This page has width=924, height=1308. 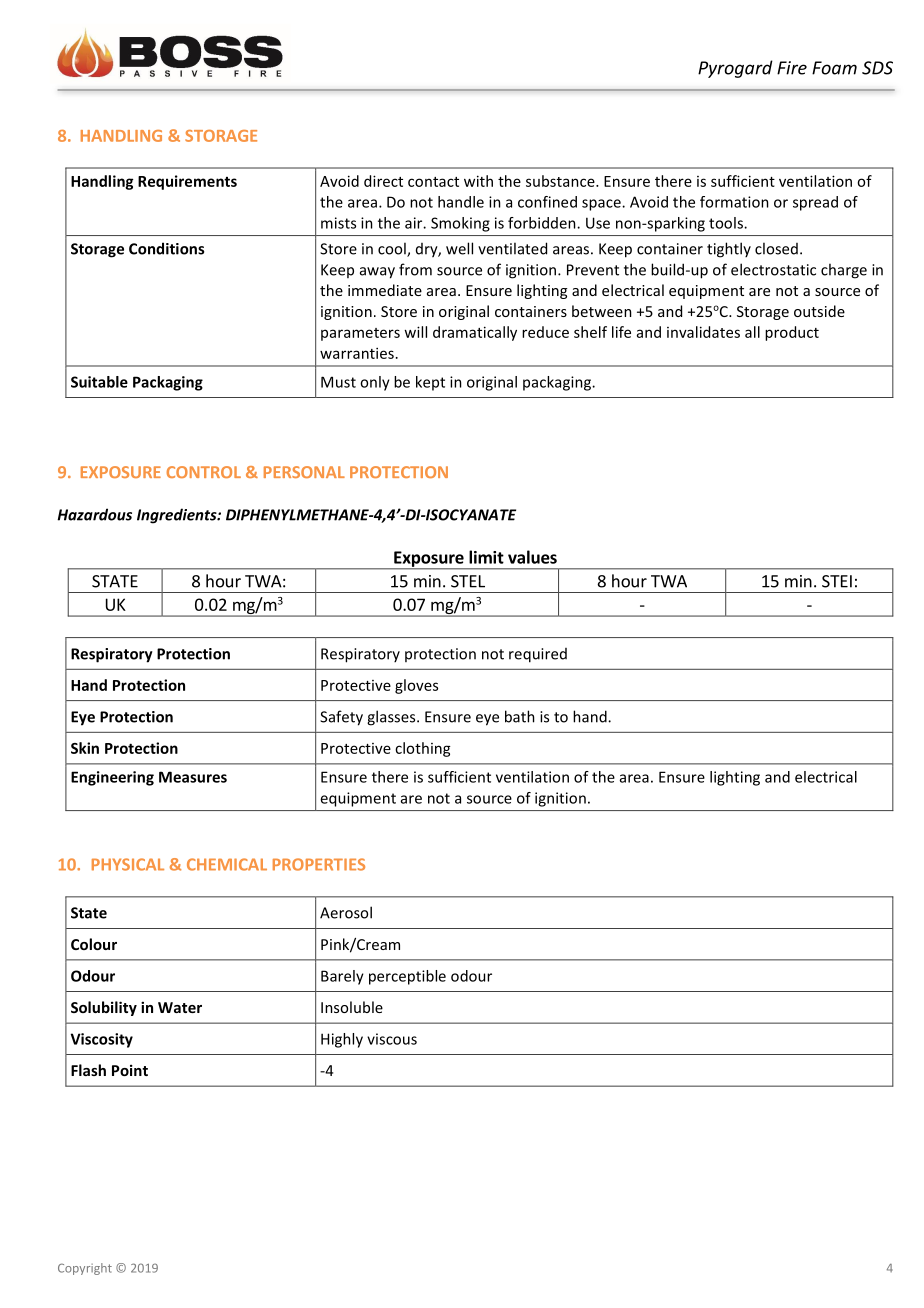 What do you see at coordinates (792, 68) in the page?
I see `Fire` at bounding box center [792, 68].
